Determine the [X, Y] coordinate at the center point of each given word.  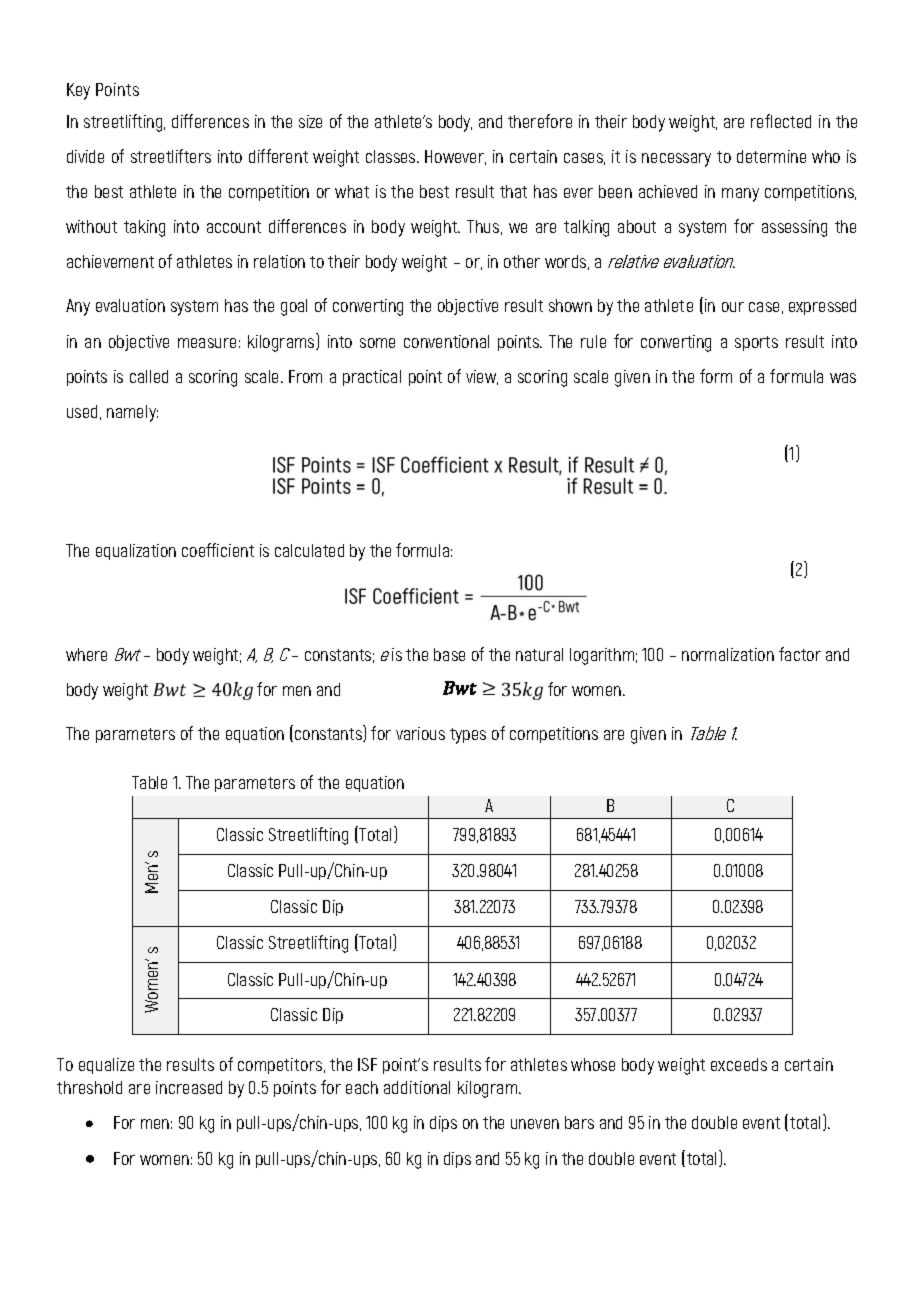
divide [85, 156]
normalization [728, 654]
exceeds [739, 1064]
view [482, 377]
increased [189, 1087]
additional [417, 1087]
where [86, 654]
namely [132, 413]
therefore [540, 121]
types [468, 736]
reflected [781, 121]
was [843, 378]
